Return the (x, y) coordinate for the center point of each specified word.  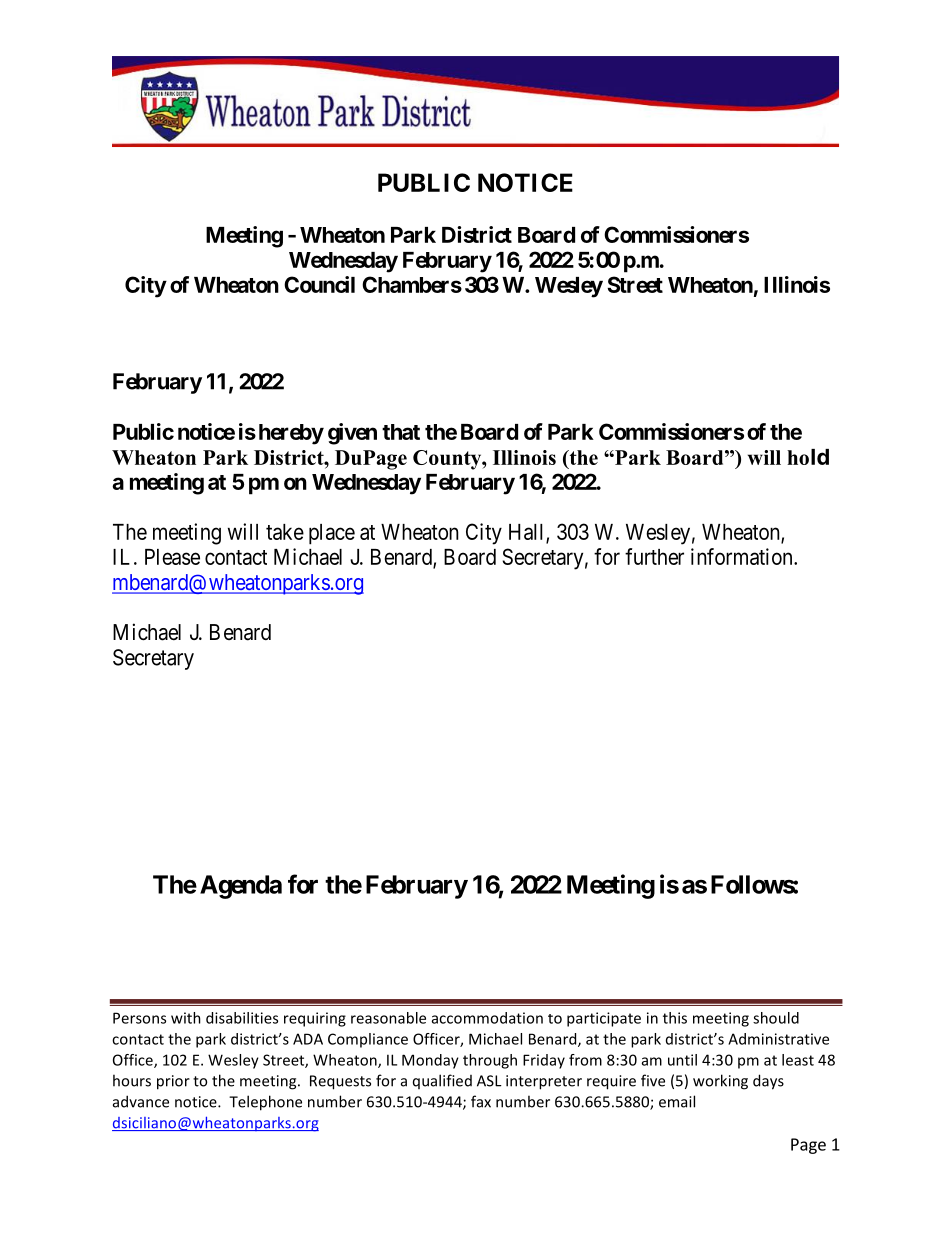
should (776, 1018)
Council (319, 284)
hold (808, 457)
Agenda (241, 887)
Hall (528, 533)
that (401, 432)
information (743, 556)
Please (172, 557)
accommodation (487, 1018)
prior (173, 1082)
